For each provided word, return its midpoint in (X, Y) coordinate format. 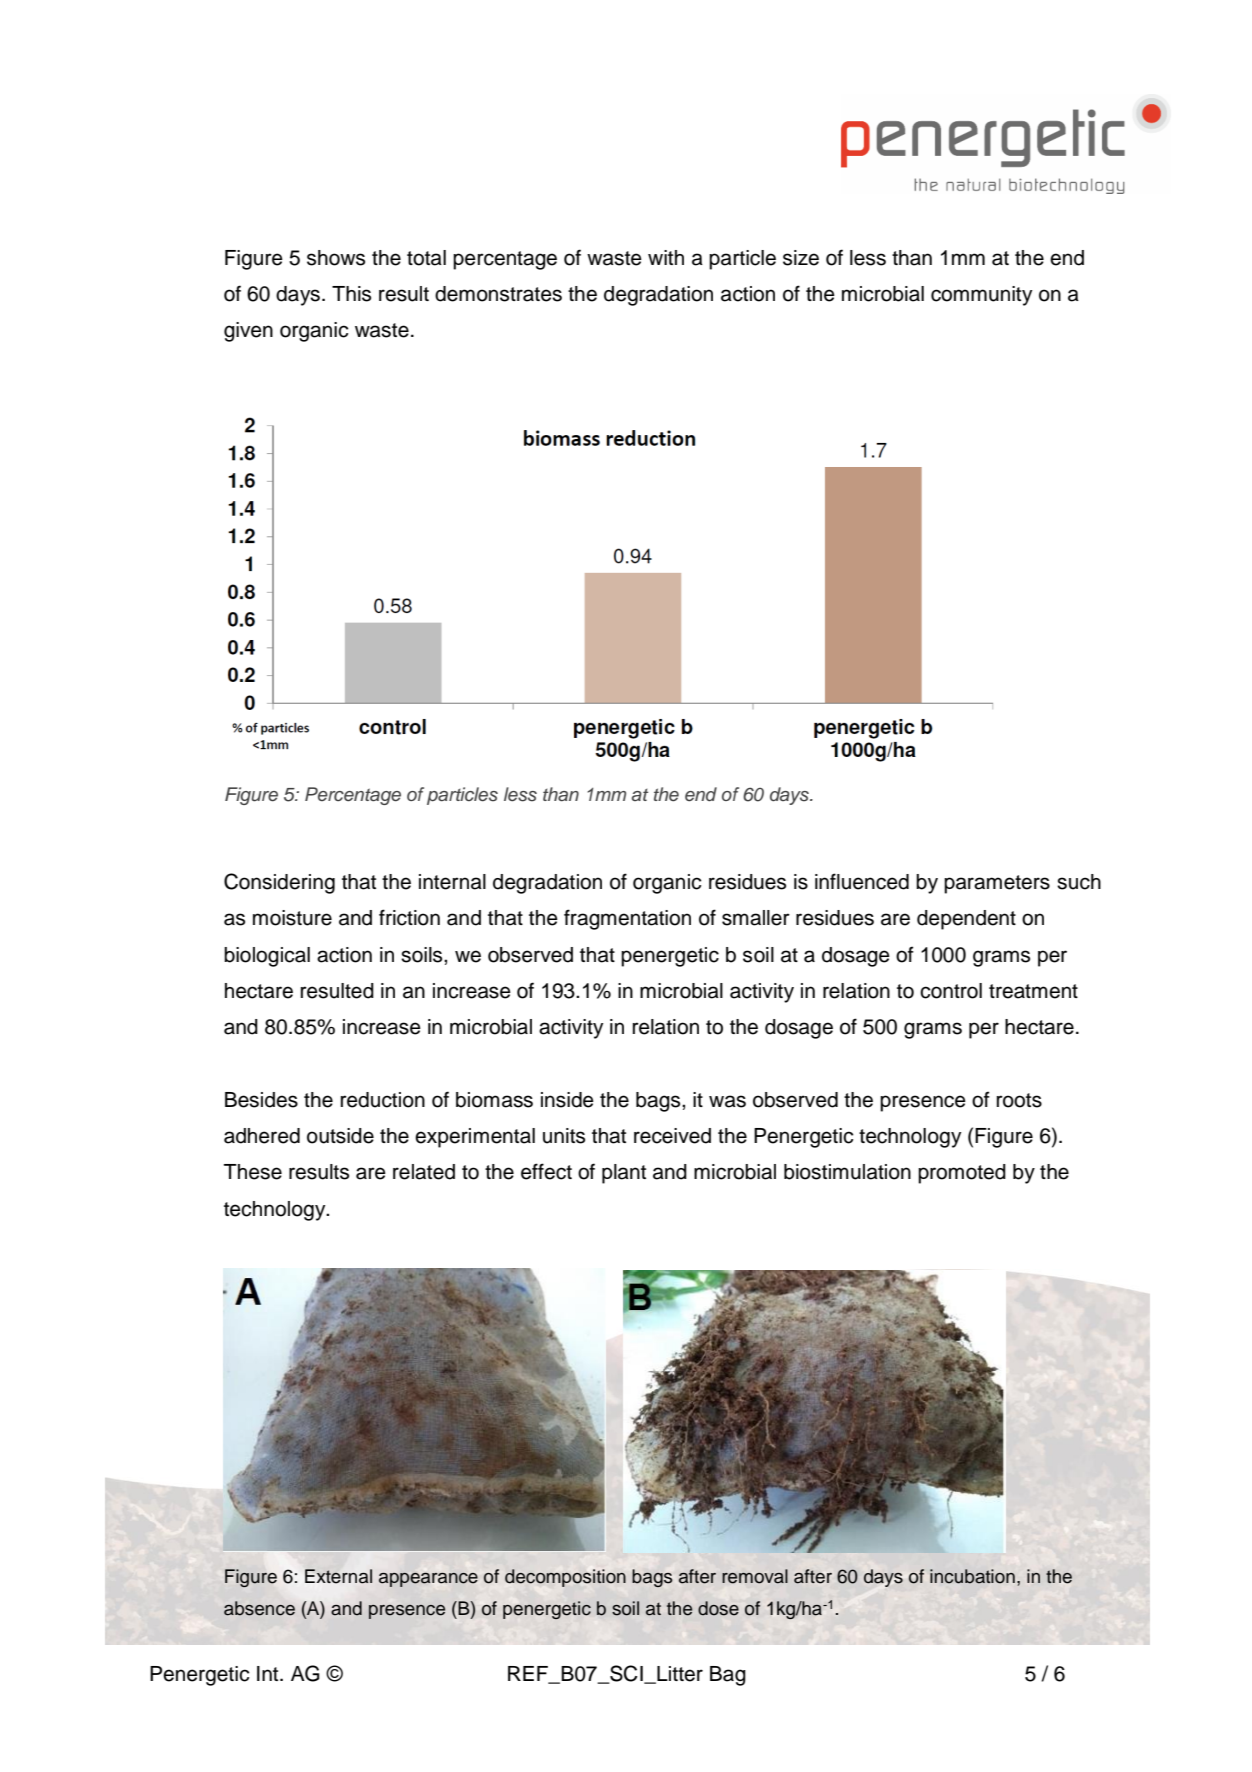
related (424, 1172)
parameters (997, 884)
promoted (962, 1174)
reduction (383, 1100)
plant (624, 1174)
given (248, 332)
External (338, 1576)
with (666, 257)
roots (1019, 1100)
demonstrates (498, 294)
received (672, 1136)
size (801, 258)
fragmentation (627, 919)
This (351, 294)
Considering (279, 883)
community (981, 296)
